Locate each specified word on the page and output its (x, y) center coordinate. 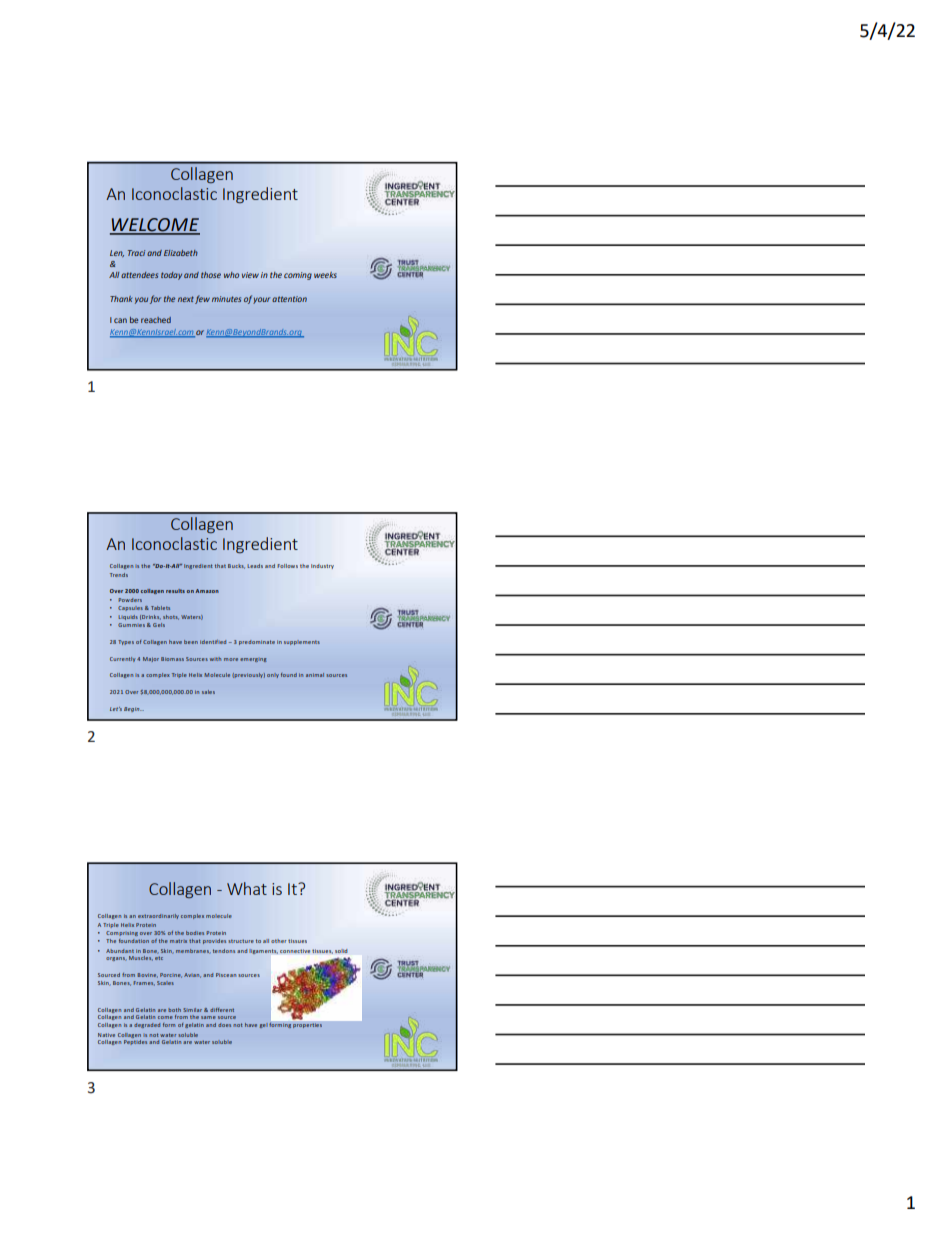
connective (295, 951)
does (224, 1025)
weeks (325, 275)
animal (315, 675)
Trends (119, 575)
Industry (322, 566)
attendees (139, 275)
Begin (133, 709)
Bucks (236, 566)
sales (208, 692)
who (231, 275)
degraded (147, 1025)
